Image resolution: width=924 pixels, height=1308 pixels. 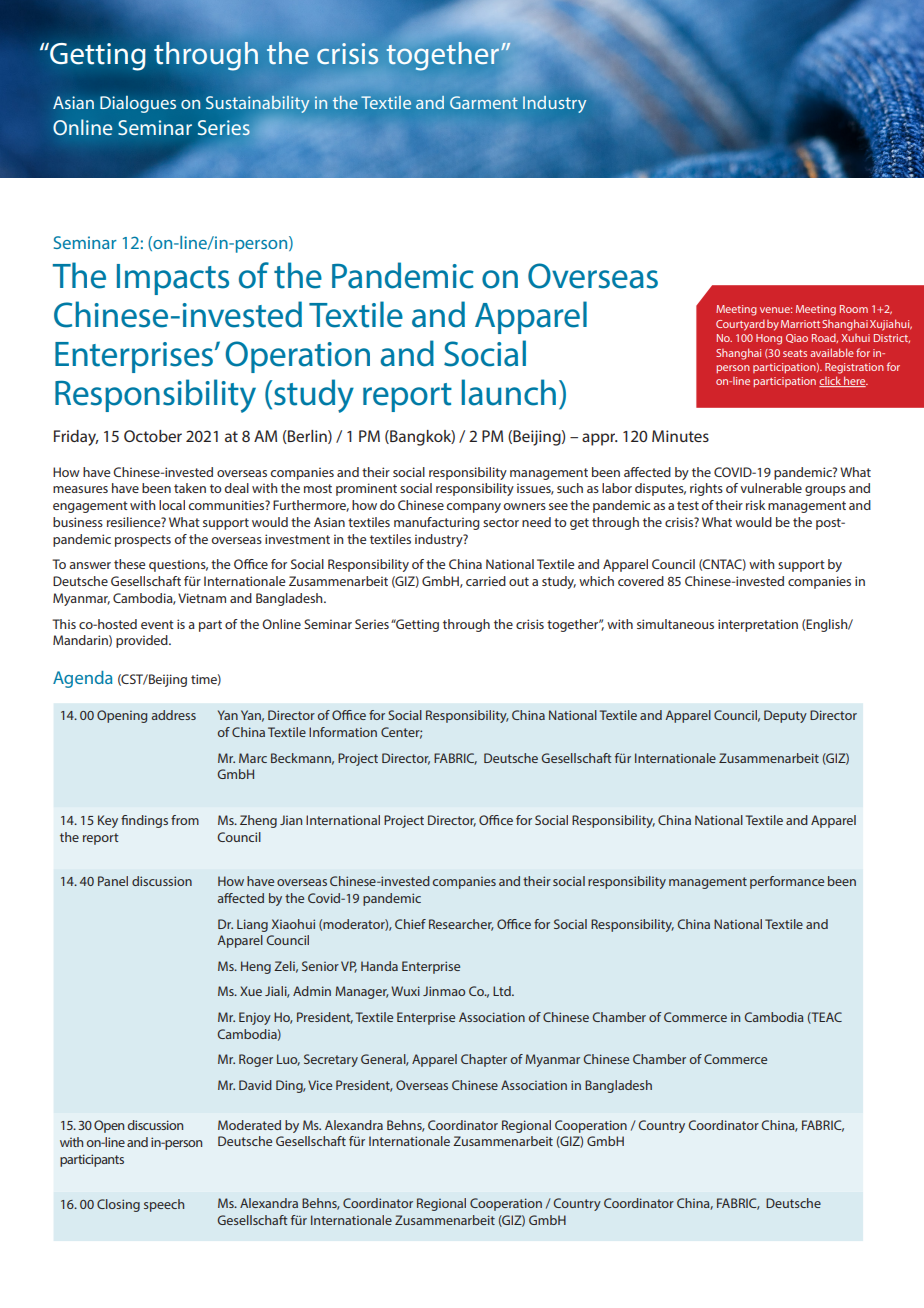 I want to click on carried, so click(x=486, y=581).
